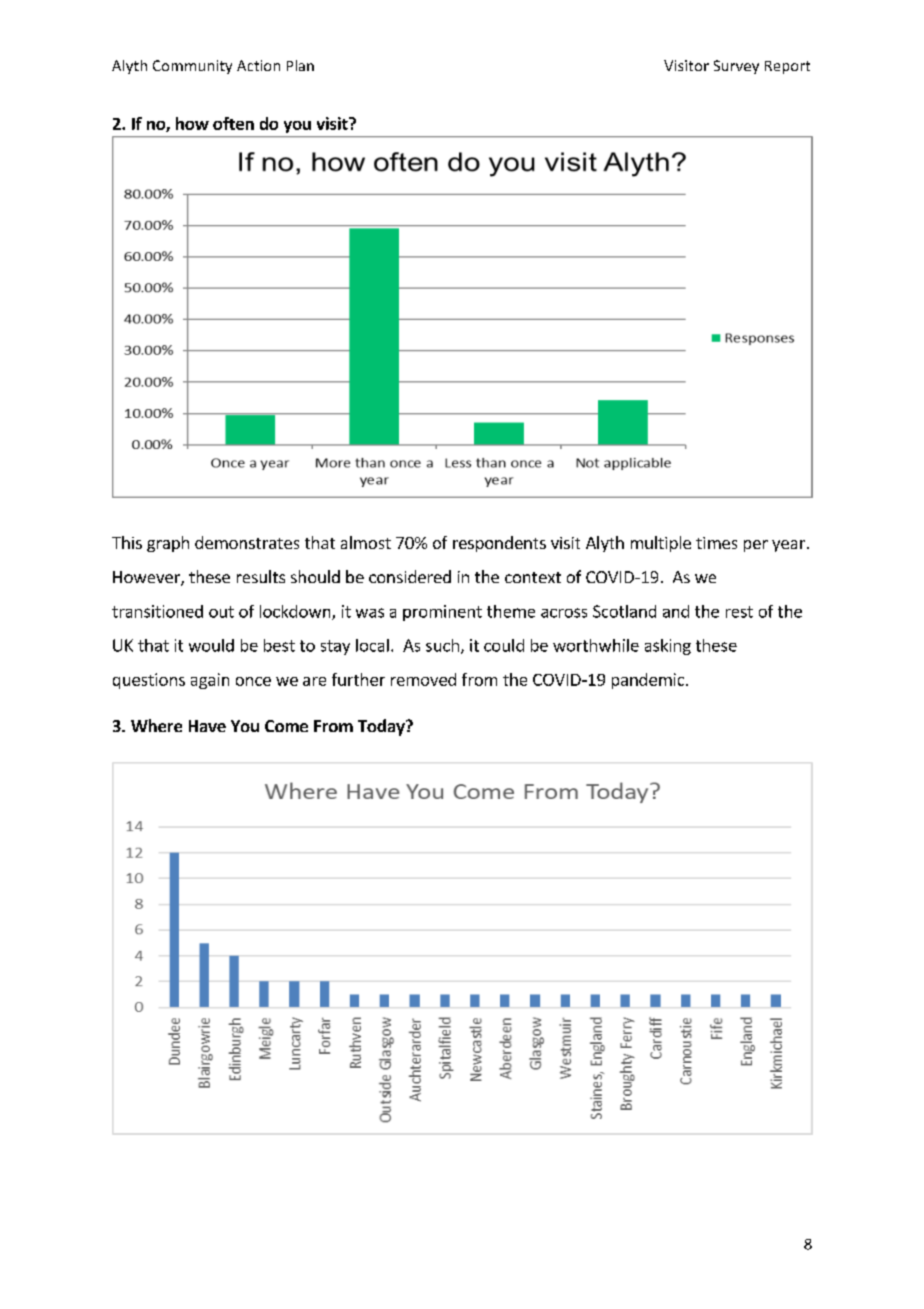 The height and width of the screenshot is (1309, 924). What do you see at coordinates (300, 65) in the screenshot?
I see `Plan` at bounding box center [300, 65].
